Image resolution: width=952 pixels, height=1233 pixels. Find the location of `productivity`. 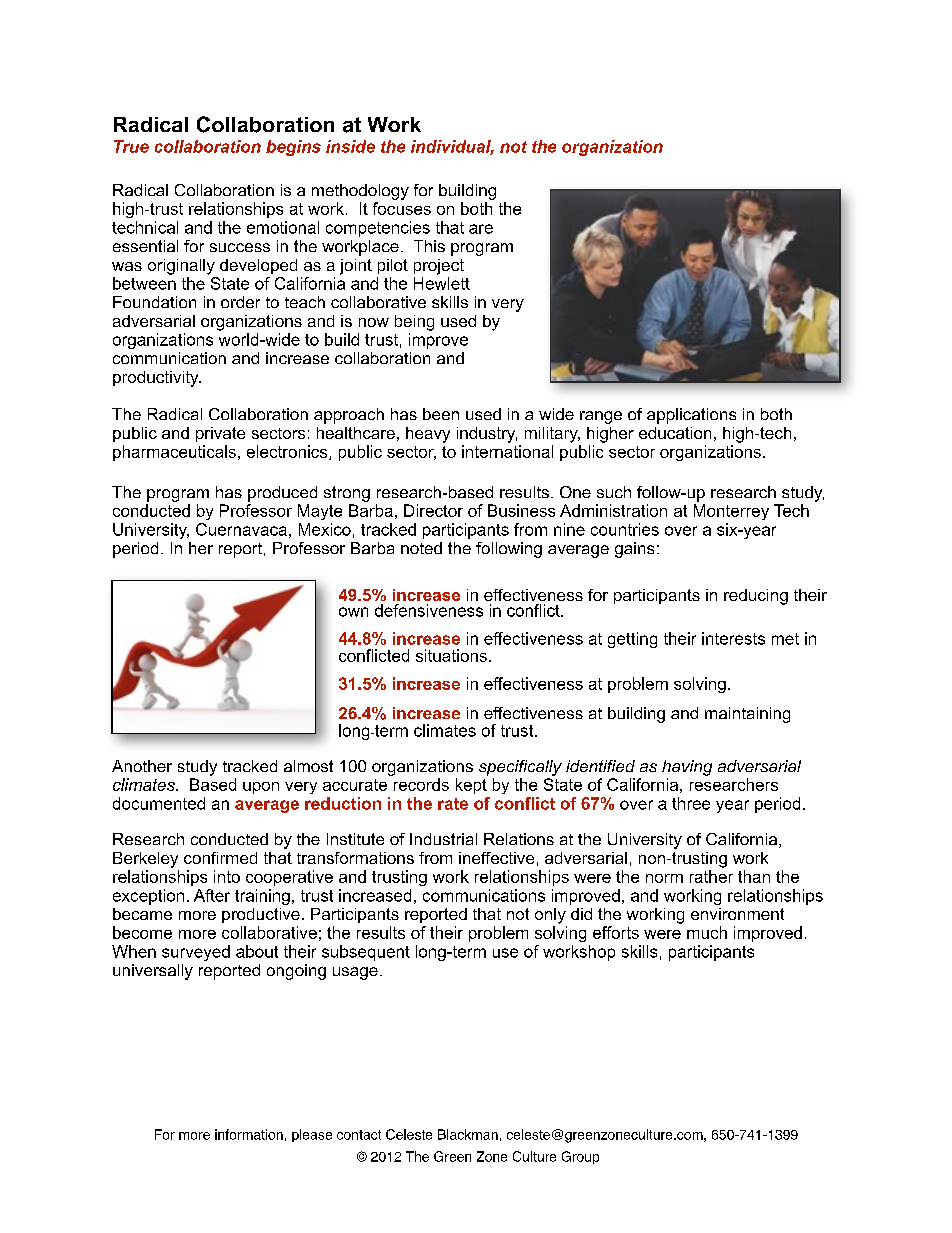

productivity is located at coordinates (157, 379).
